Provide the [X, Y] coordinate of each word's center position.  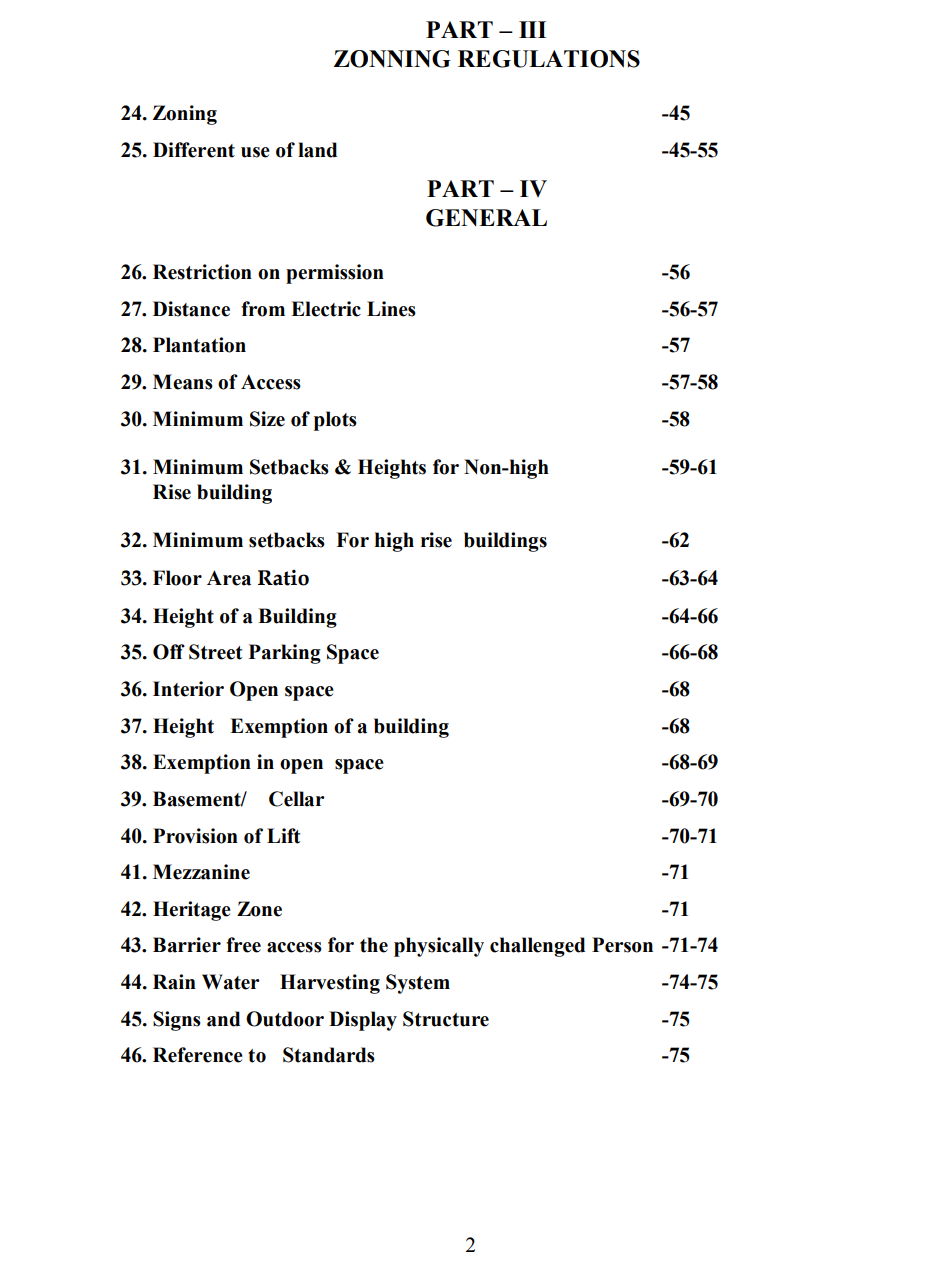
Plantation [199, 345]
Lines [391, 309]
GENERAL [486, 218]
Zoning [185, 115]
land [317, 150]
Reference [198, 1055]
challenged [537, 947]
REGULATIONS [549, 59]
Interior [188, 689]
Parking [285, 654]
